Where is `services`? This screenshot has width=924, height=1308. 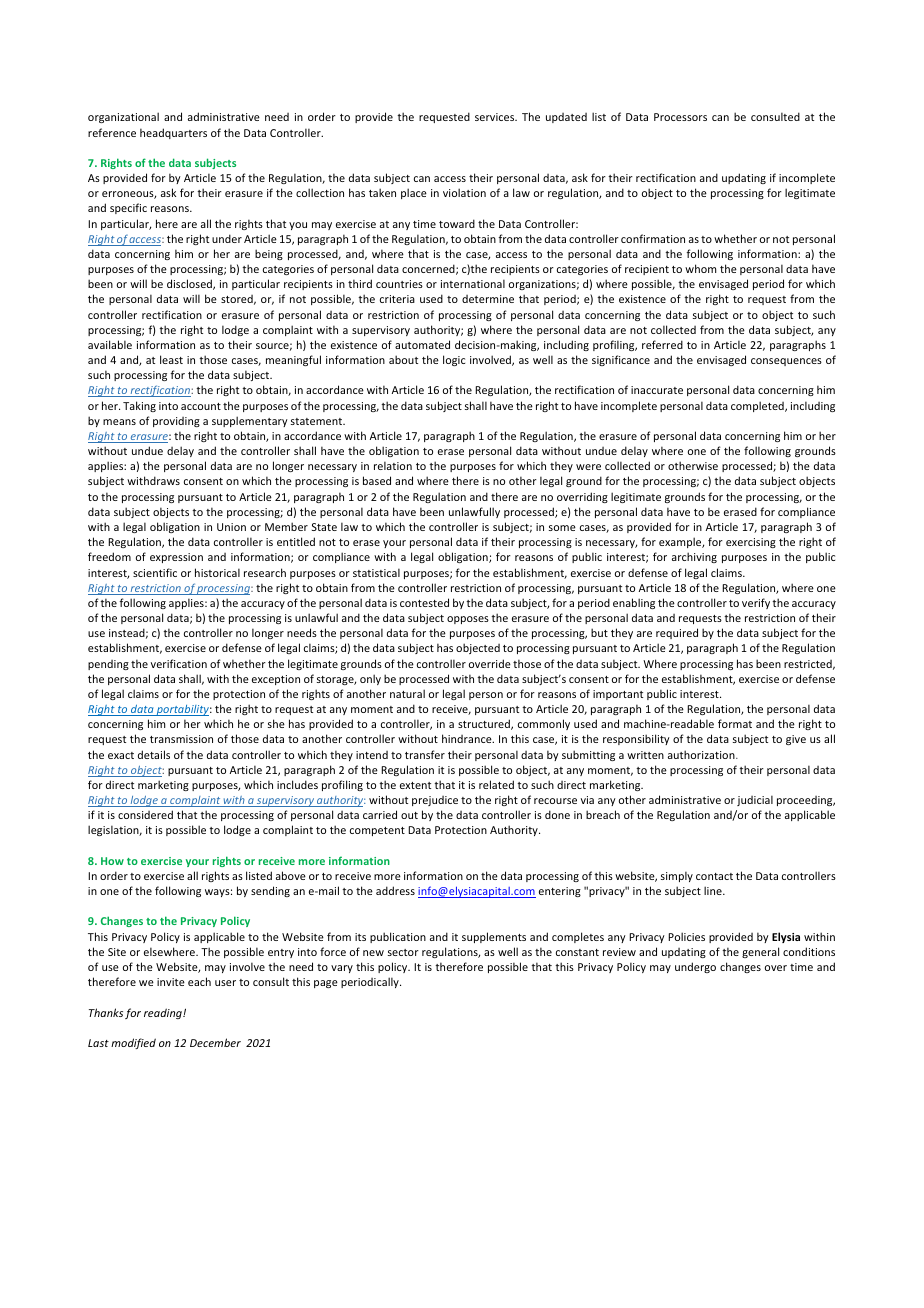 services is located at coordinates (496, 117).
